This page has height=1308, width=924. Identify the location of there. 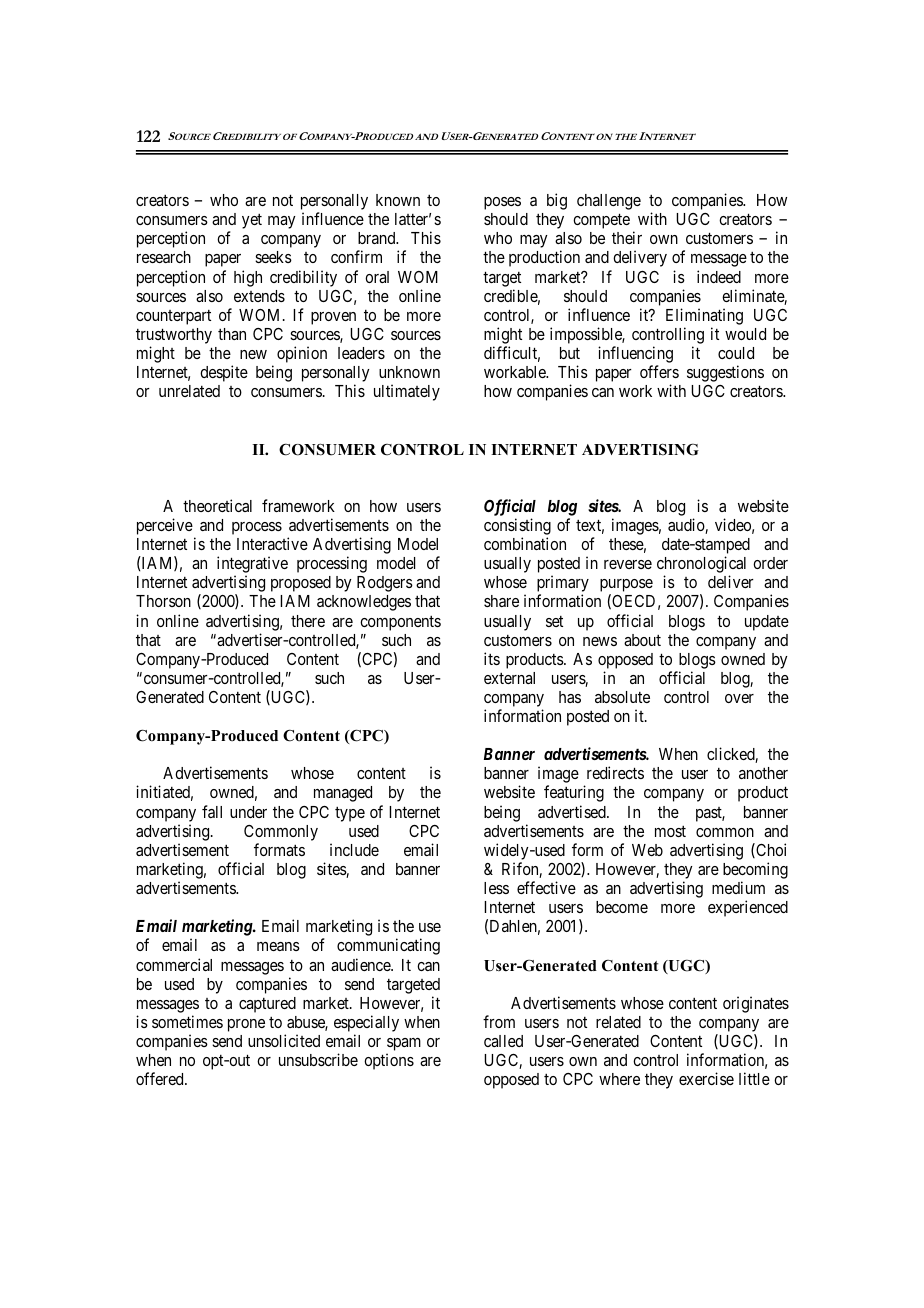
(308, 621).
